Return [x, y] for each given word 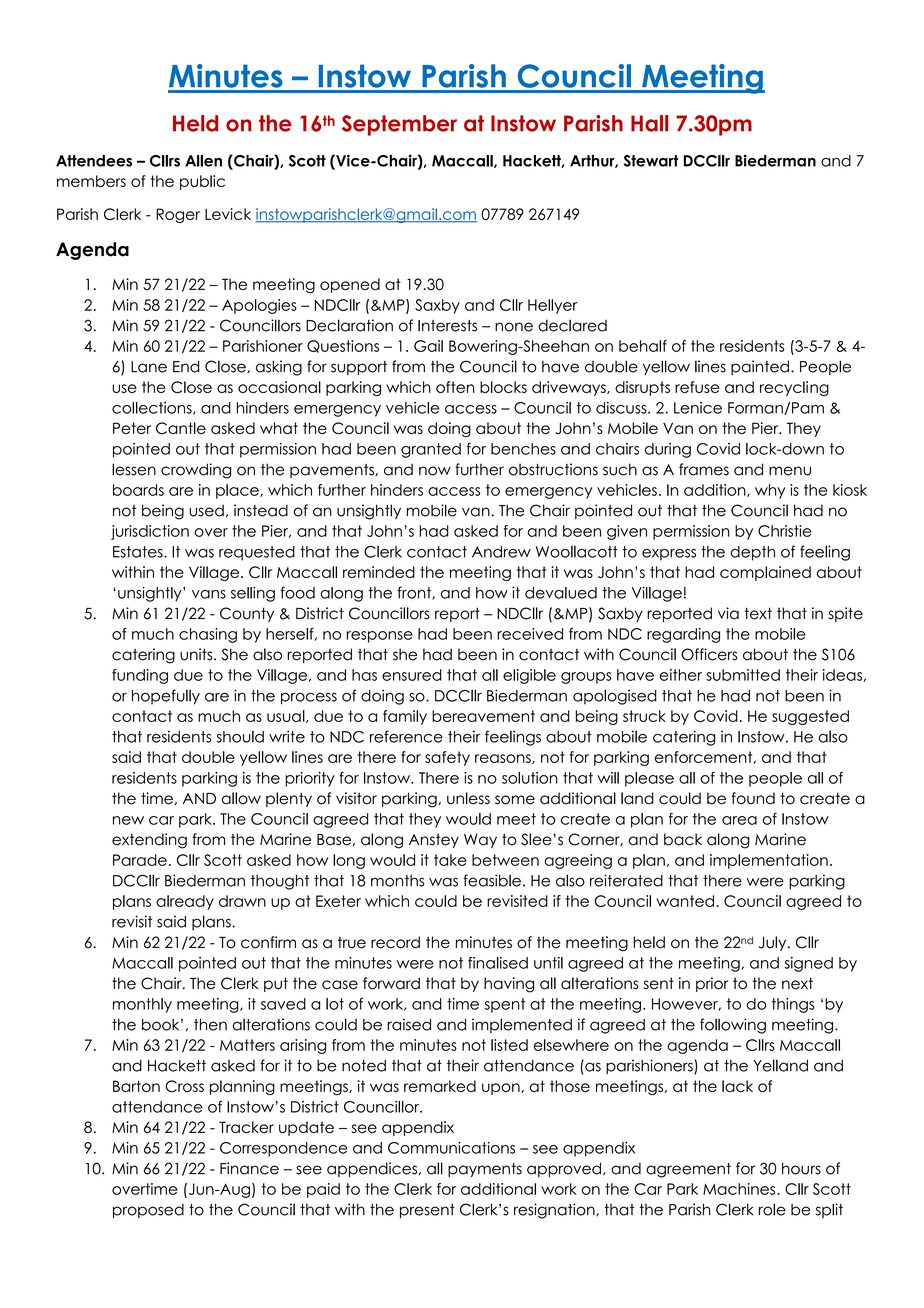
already [185, 902]
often [455, 387]
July [774, 943]
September [399, 125]
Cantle [181, 428]
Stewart [651, 161]
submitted [743, 675]
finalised [498, 963]
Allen [203, 161]
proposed [148, 1211]
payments [485, 1170]
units [197, 654]
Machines [740, 1189]
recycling [794, 388]
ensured [412, 675]
